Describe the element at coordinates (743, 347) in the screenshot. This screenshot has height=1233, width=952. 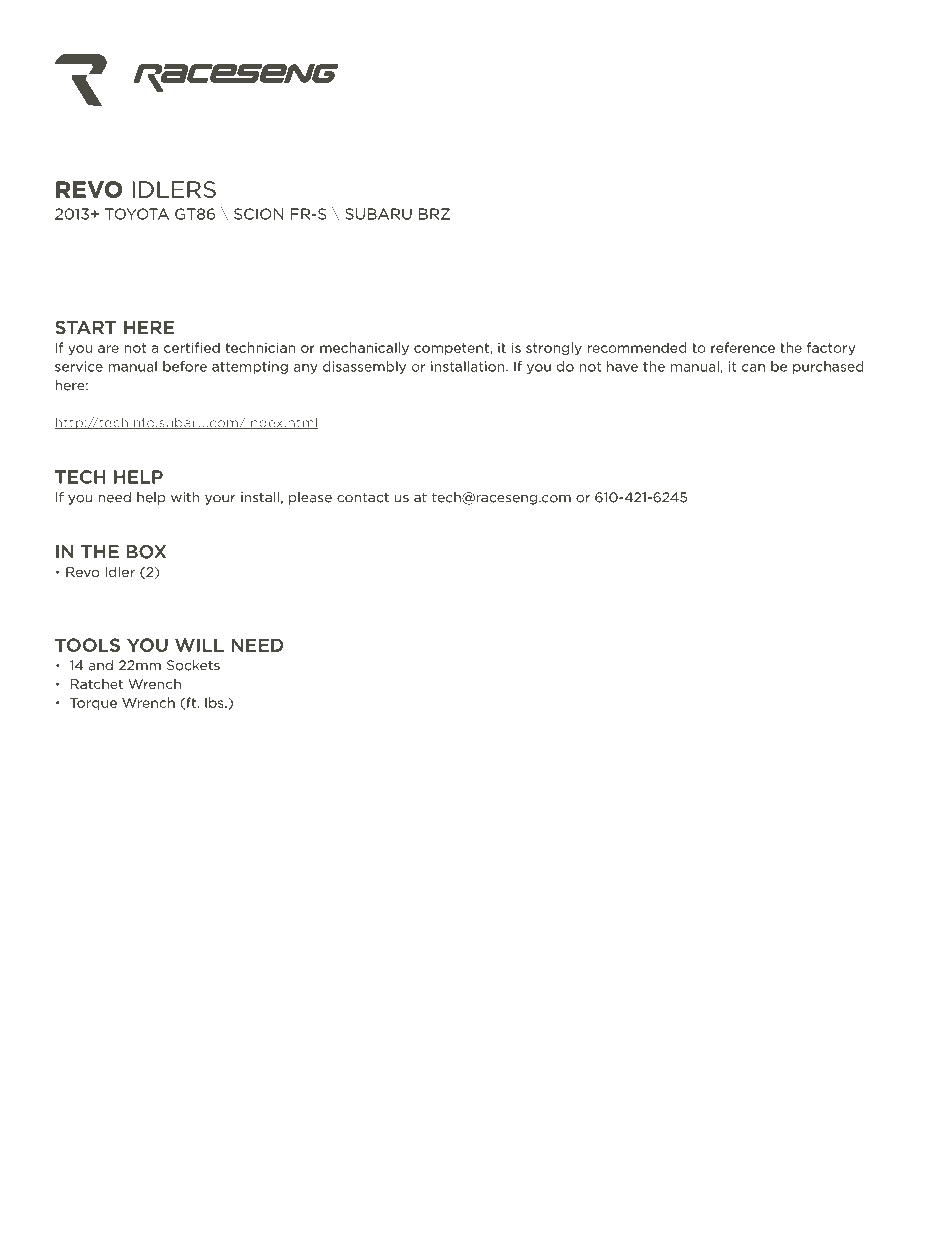
I see `reference` at that location.
